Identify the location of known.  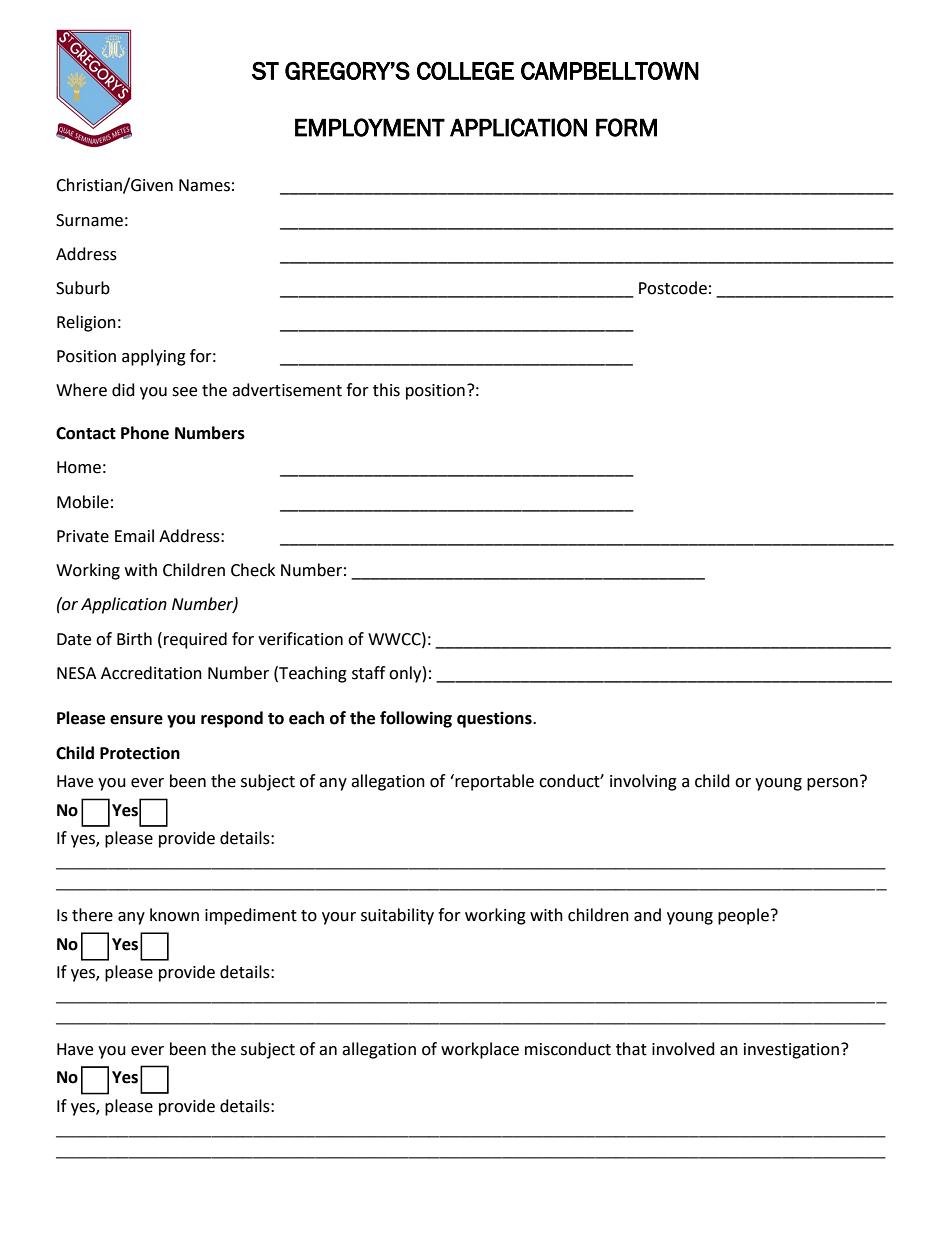
(174, 915).
